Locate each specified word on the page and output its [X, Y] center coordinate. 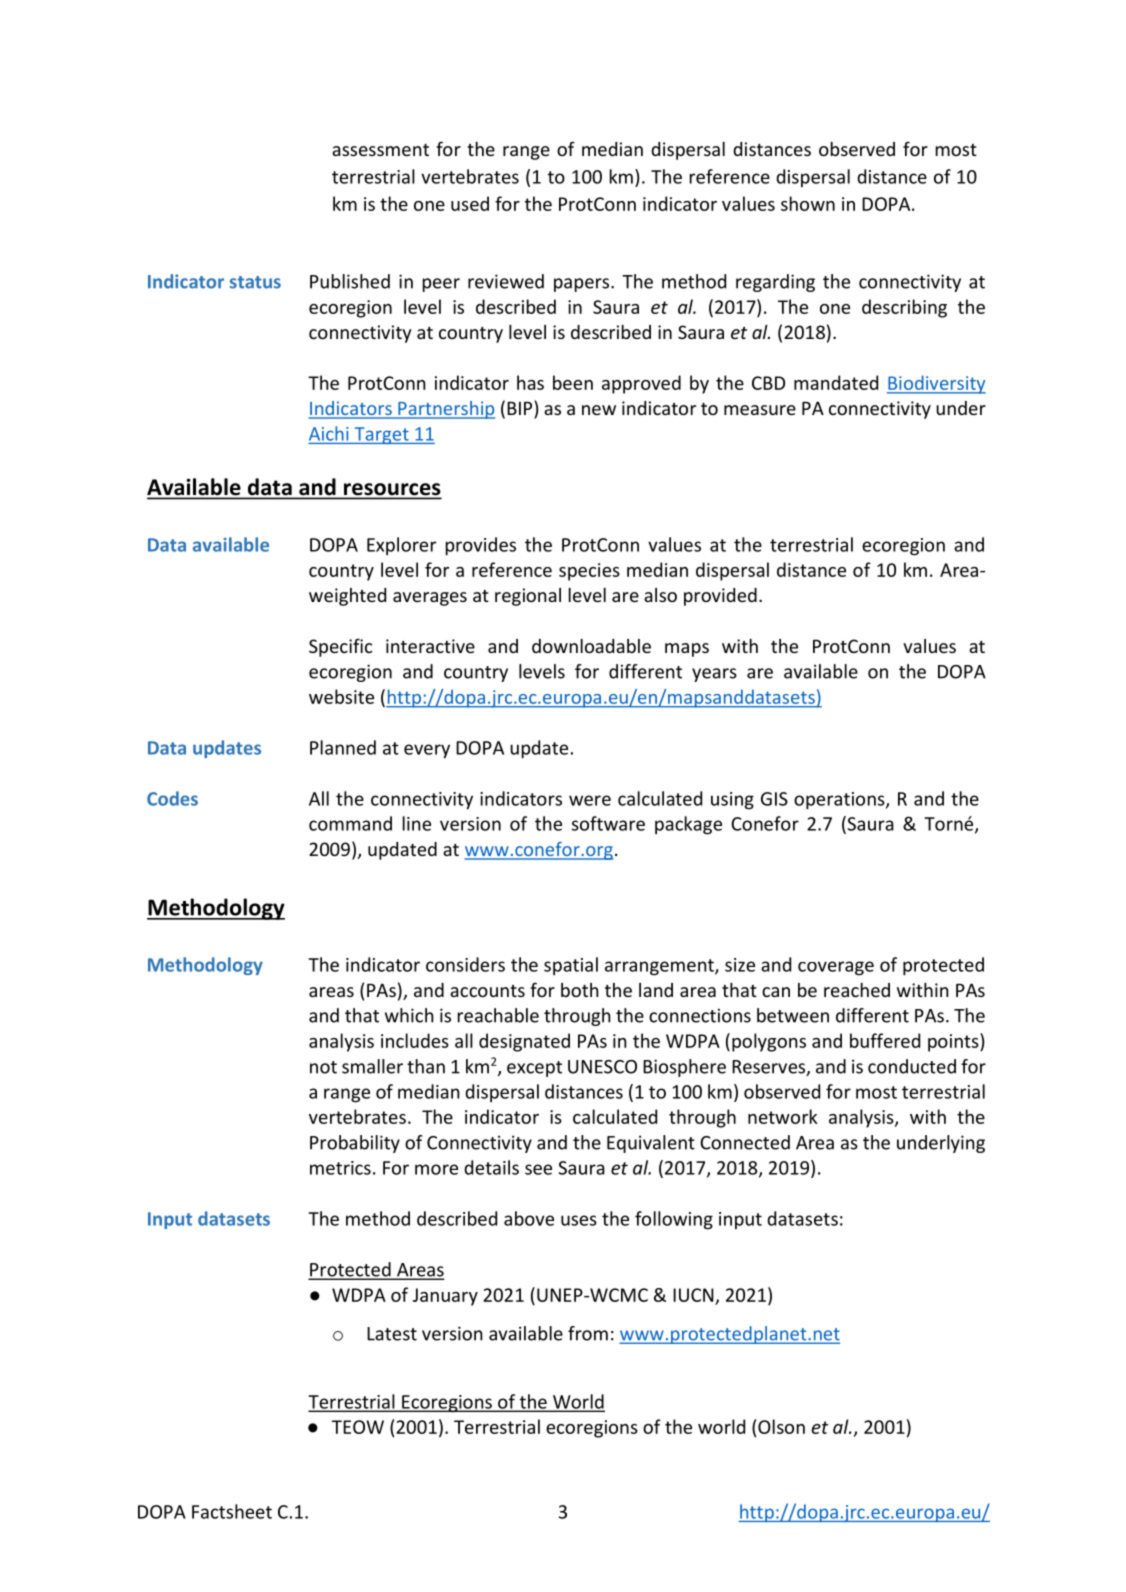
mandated [836, 382]
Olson [781, 1426]
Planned [343, 747]
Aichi [329, 433]
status [255, 282]
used [470, 203]
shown [808, 203]
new [599, 410]
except [534, 1069]
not [323, 1067]
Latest [392, 1334]
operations [840, 801]
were [590, 800]
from [588, 1333]
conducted [912, 1066]
